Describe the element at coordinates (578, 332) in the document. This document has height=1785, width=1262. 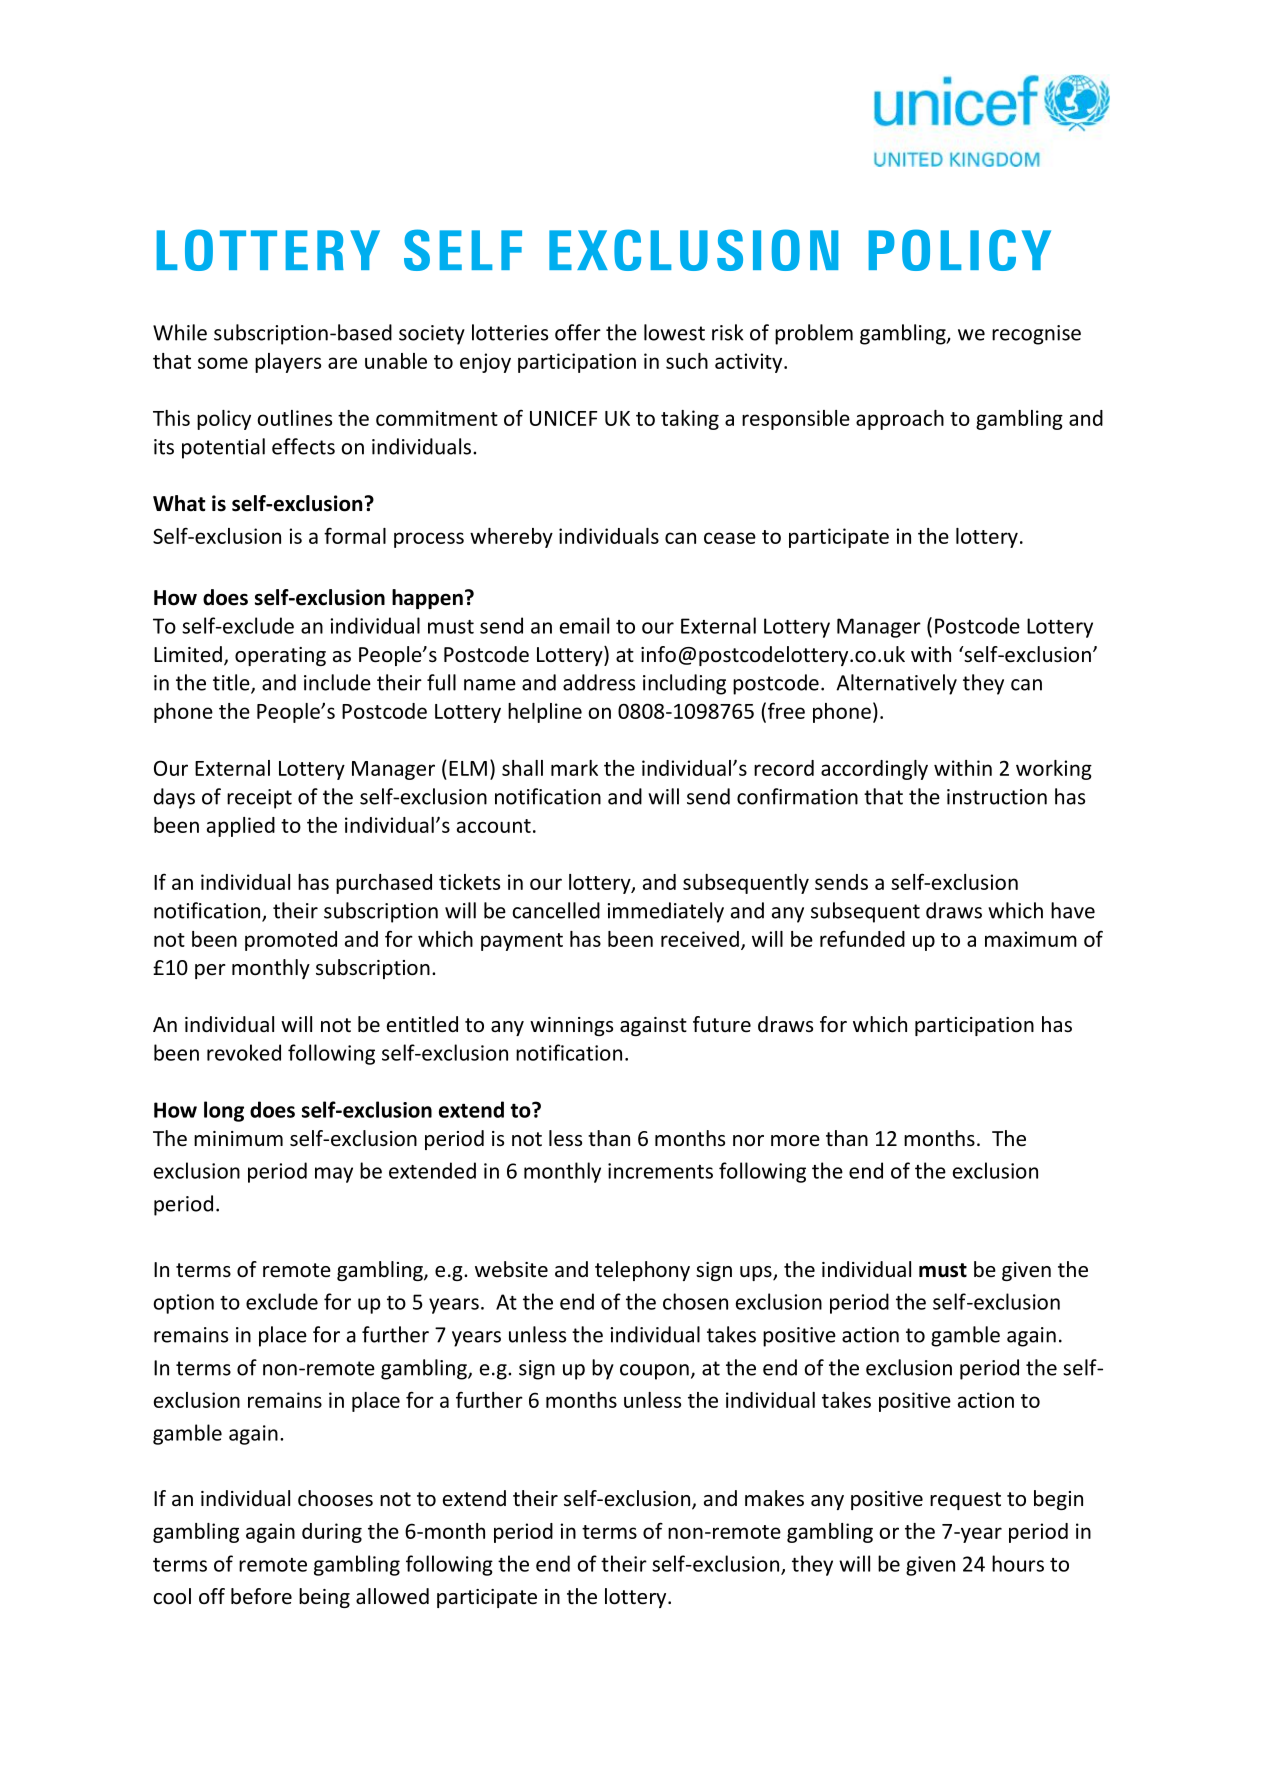
I see `offer` at that location.
